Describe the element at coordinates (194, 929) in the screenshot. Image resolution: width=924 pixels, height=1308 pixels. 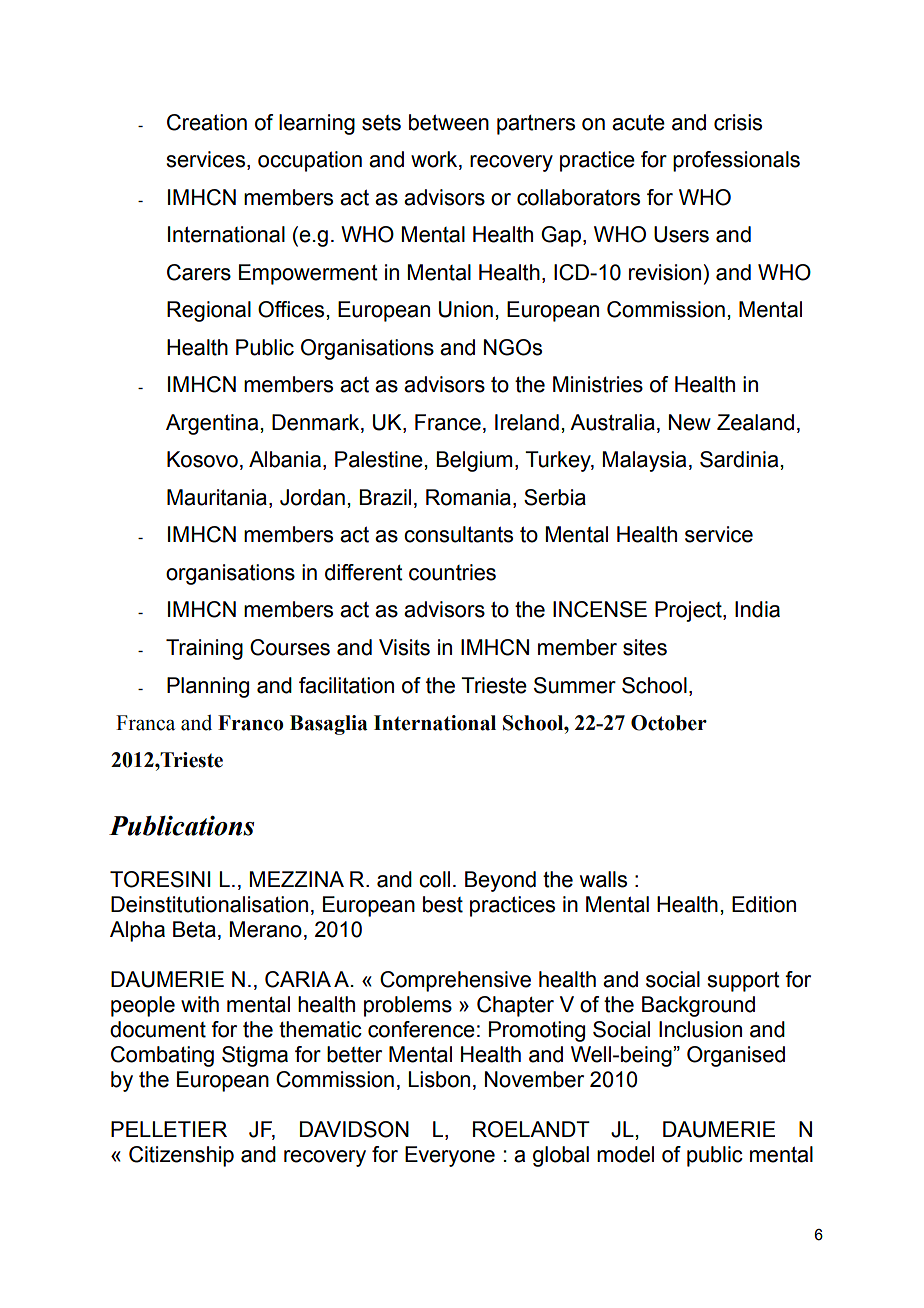
I see `Beta` at that location.
